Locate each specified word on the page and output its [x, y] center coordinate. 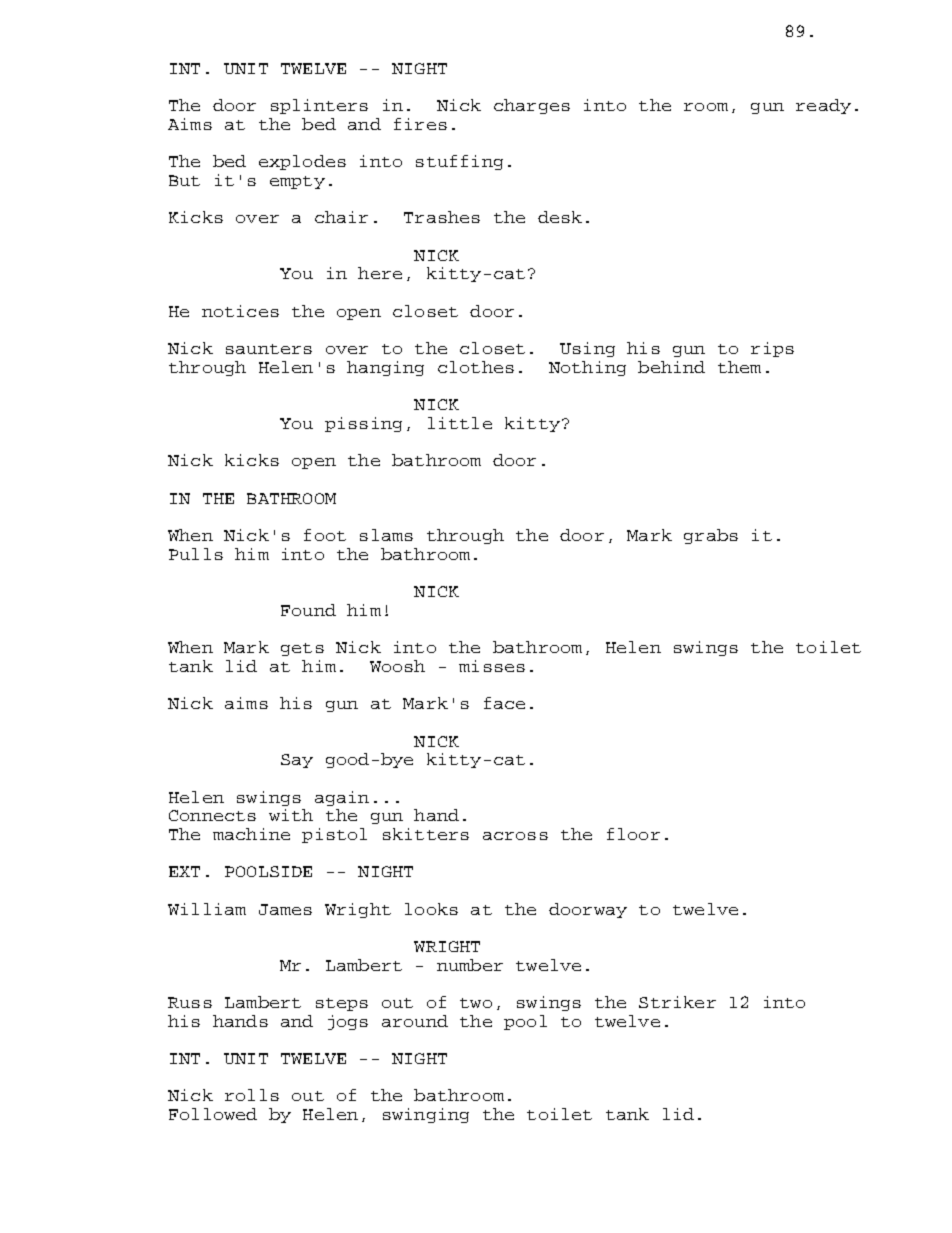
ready [823, 106]
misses [492, 666]
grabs [711, 536]
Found [308, 610]
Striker [677, 1002]
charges [532, 106]
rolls [252, 1095]
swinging [426, 1115]
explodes [302, 162]
